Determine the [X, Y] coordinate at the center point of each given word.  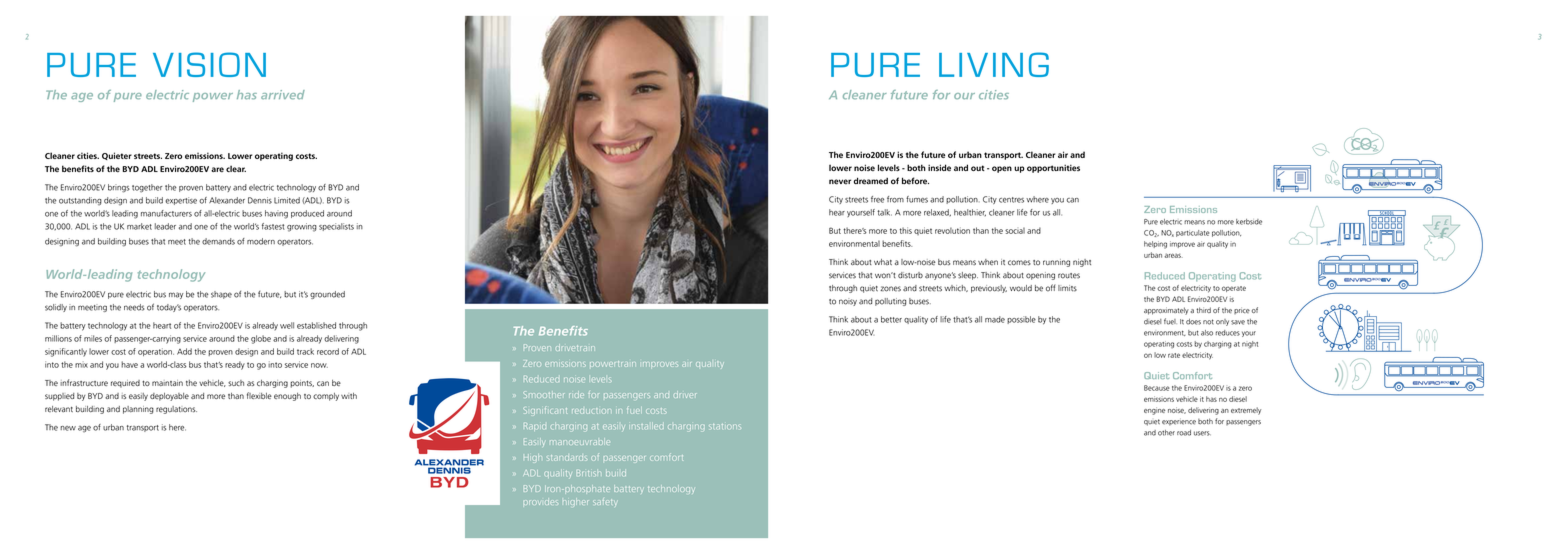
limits [1067, 288]
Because [1157, 388]
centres [1011, 200]
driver [685, 394]
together [147, 188]
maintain [167, 383]
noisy [848, 302]
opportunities [1053, 168]
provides [540, 502]
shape [221, 295]
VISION [209, 64]
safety [604, 501]
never [840, 182]
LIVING [994, 64]
